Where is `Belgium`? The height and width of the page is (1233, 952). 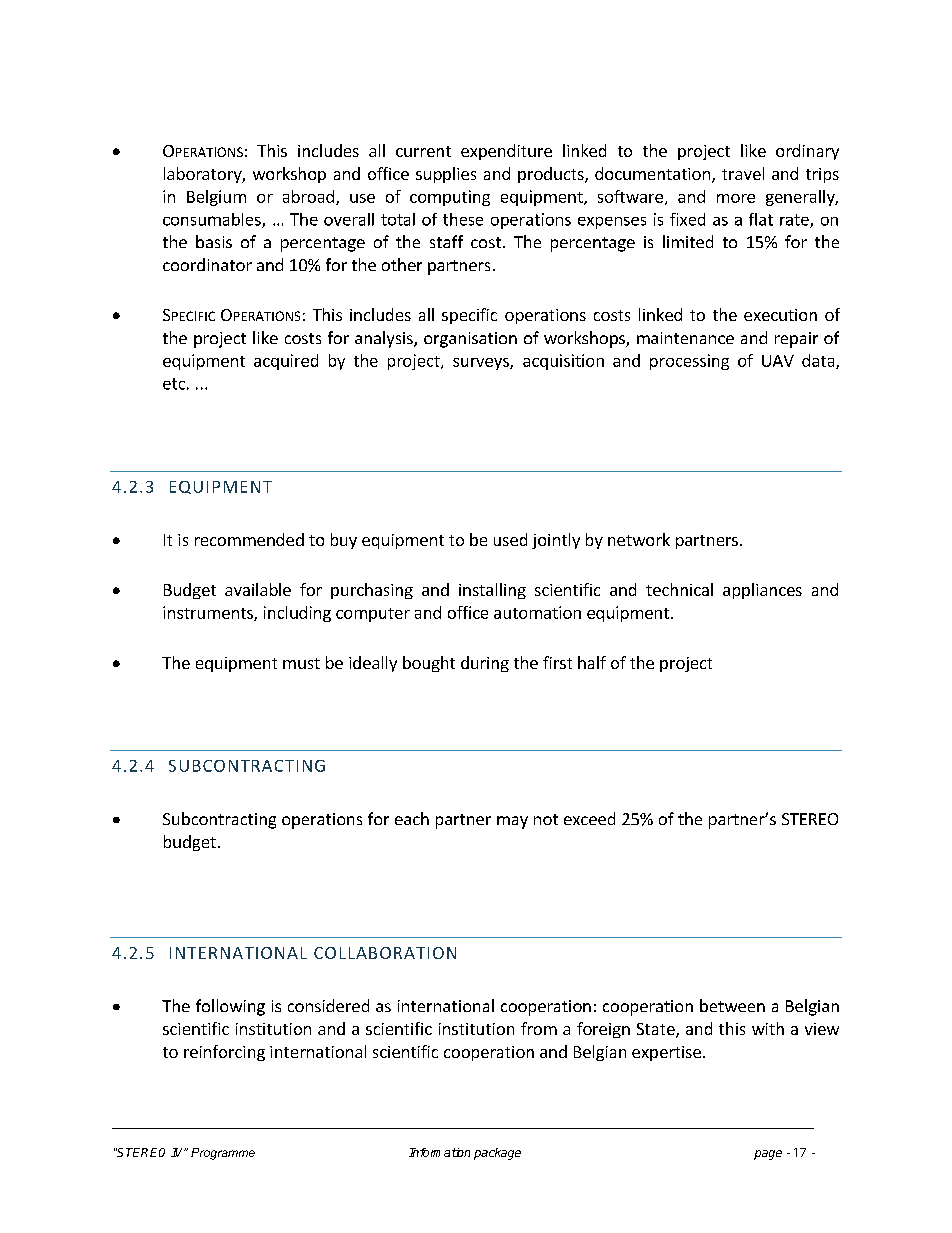 Belgium is located at coordinates (216, 198).
